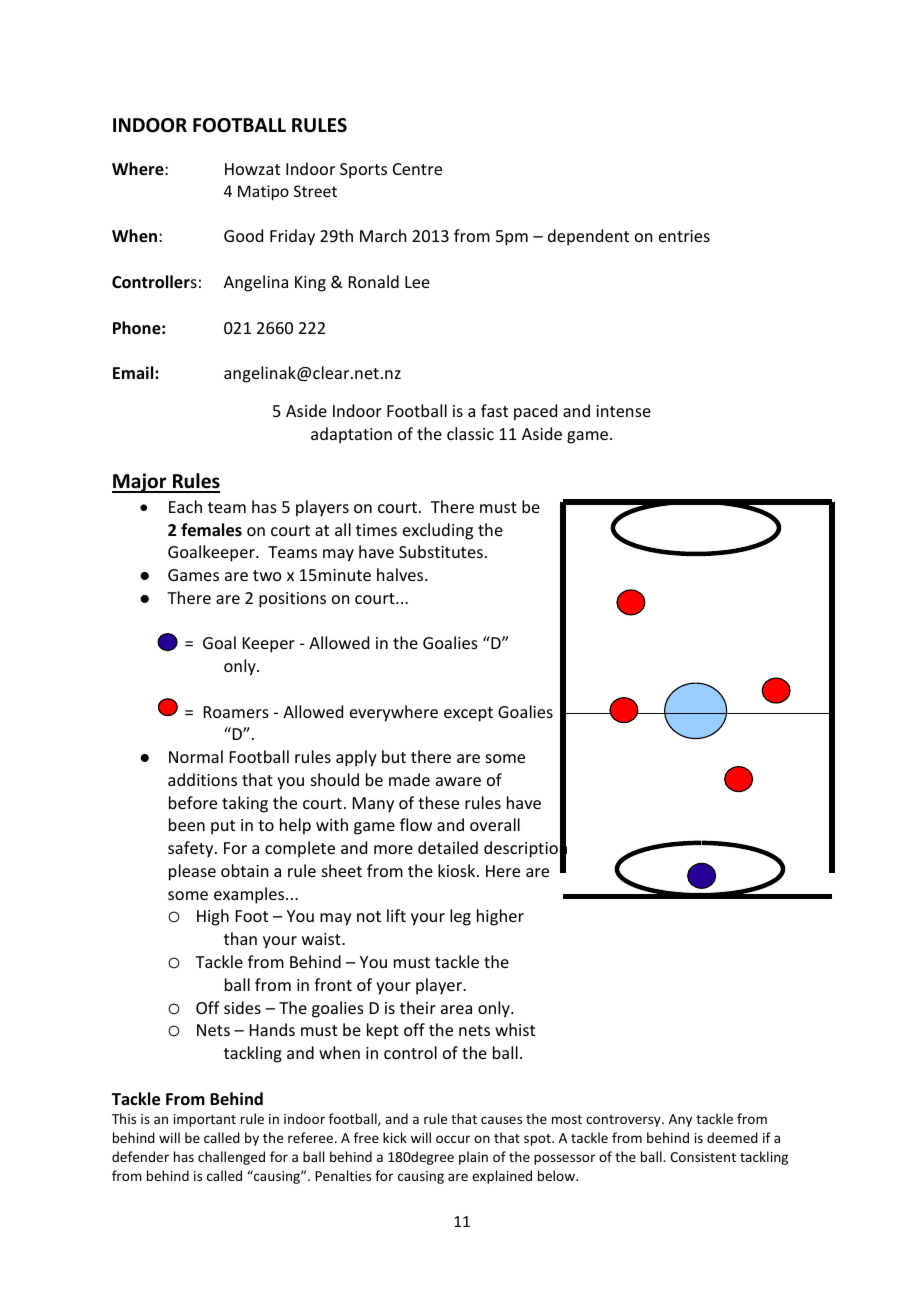 This screenshot has width=924, height=1308. I want to click on description, so click(525, 850).
